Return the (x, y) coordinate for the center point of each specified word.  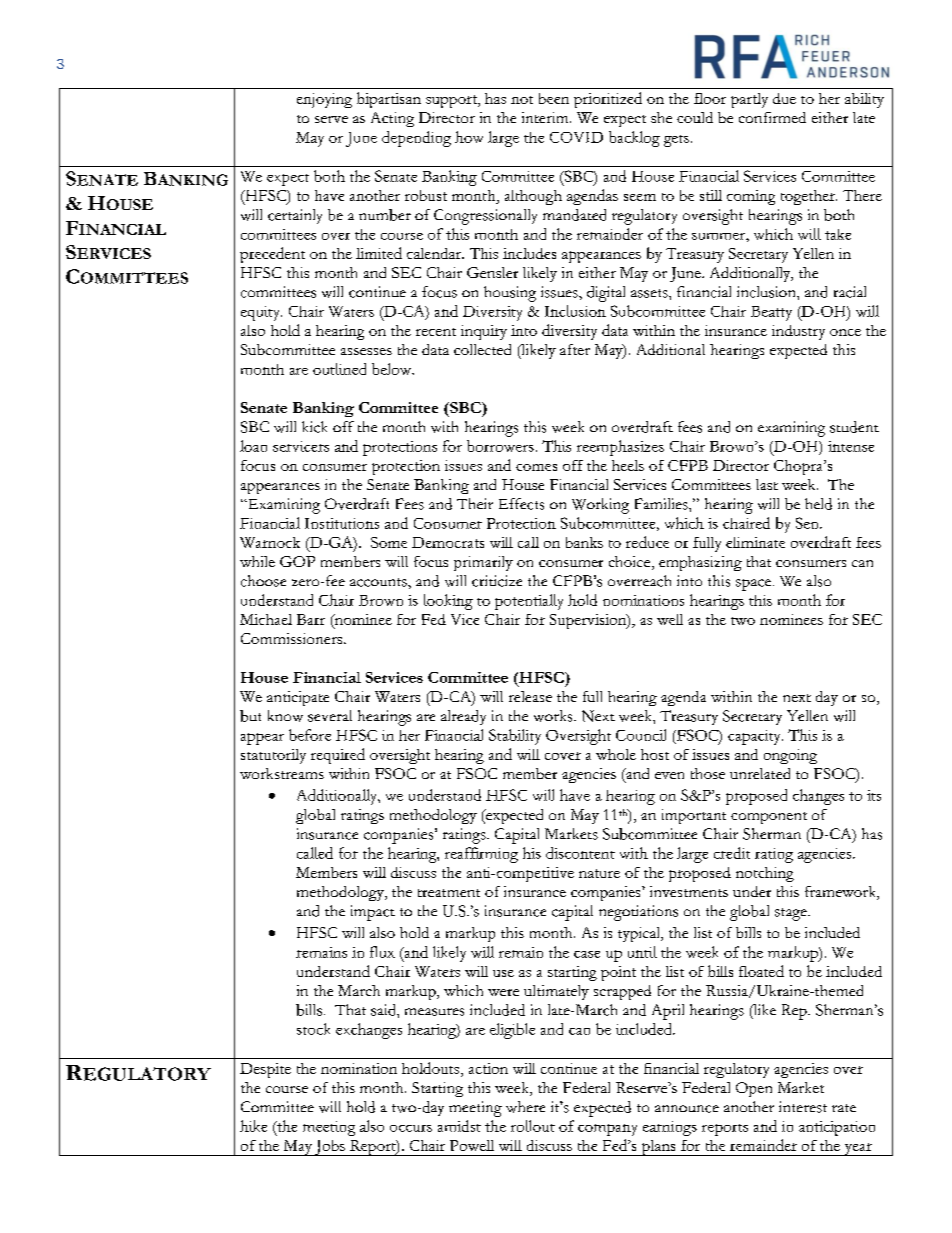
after (575, 349)
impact (373, 913)
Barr (311, 619)
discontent (580, 853)
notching (765, 874)
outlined (339, 369)
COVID (576, 137)
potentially (529, 602)
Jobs (330, 1148)
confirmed (772, 117)
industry (798, 332)
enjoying (324, 100)
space (755, 585)
